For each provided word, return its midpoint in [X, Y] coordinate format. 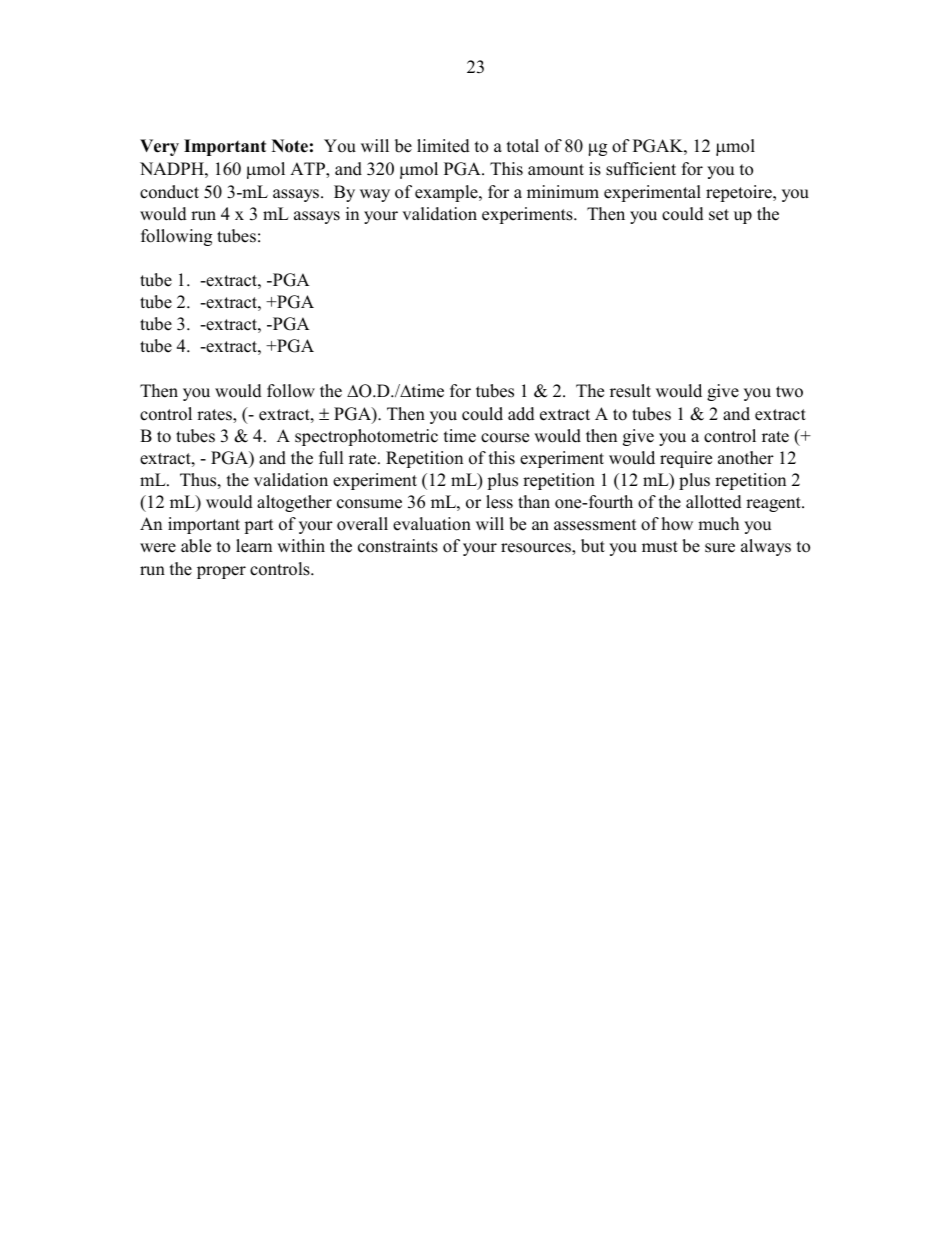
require [686, 459]
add [521, 414]
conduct [169, 192]
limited [443, 146]
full [331, 458]
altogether [294, 503]
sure [720, 548]
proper [221, 572]
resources [537, 549]
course [505, 438]
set [719, 215]
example [447, 193]
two [789, 392]
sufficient [641, 169]
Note [290, 146]
